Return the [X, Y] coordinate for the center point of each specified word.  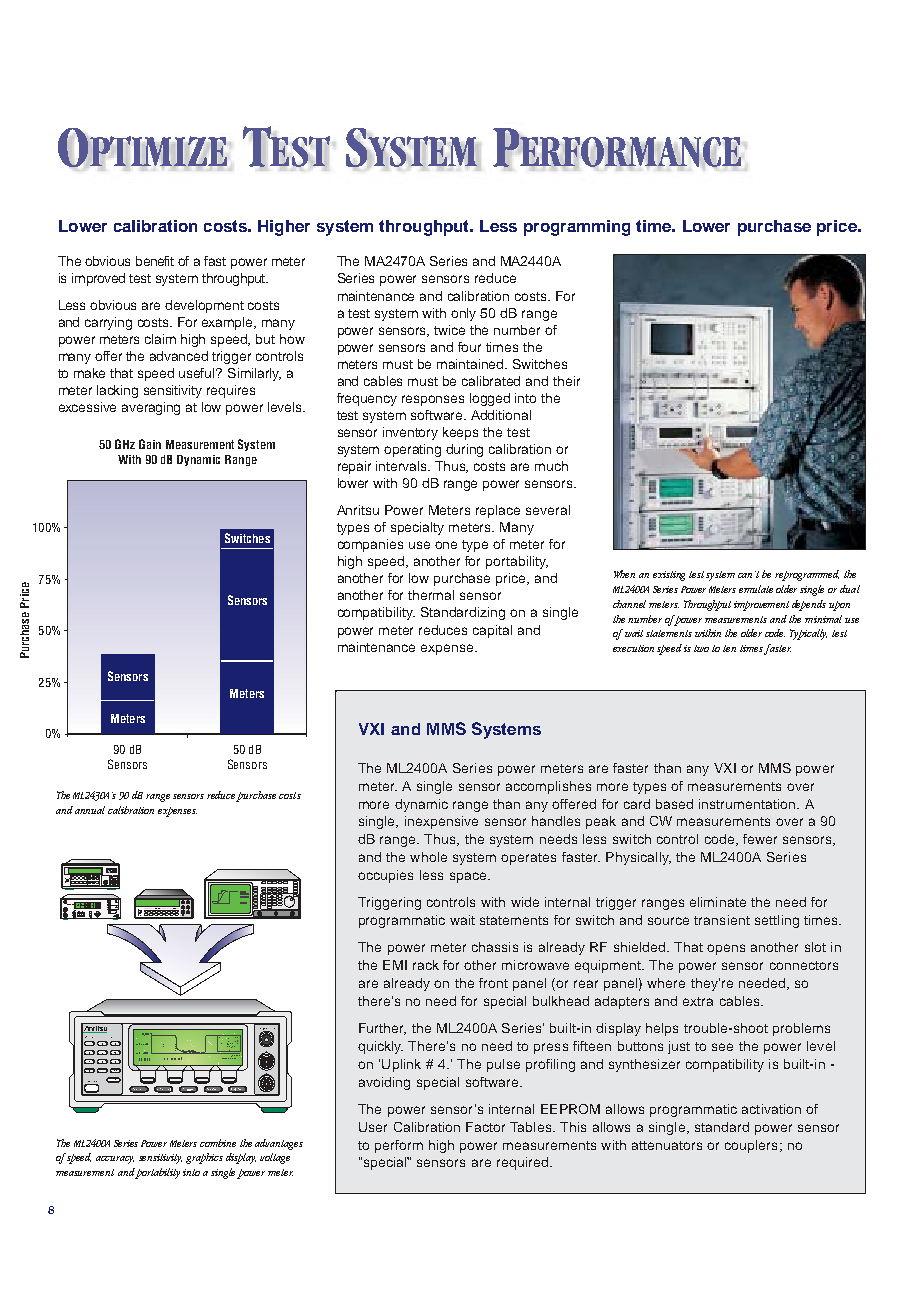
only [463, 314]
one [446, 545]
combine [218, 1143]
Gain [150, 444]
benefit [155, 261]
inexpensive [441, 822]
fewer [760, 839]
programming [577, 228]
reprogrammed [807, 575]
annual [90, 810]
